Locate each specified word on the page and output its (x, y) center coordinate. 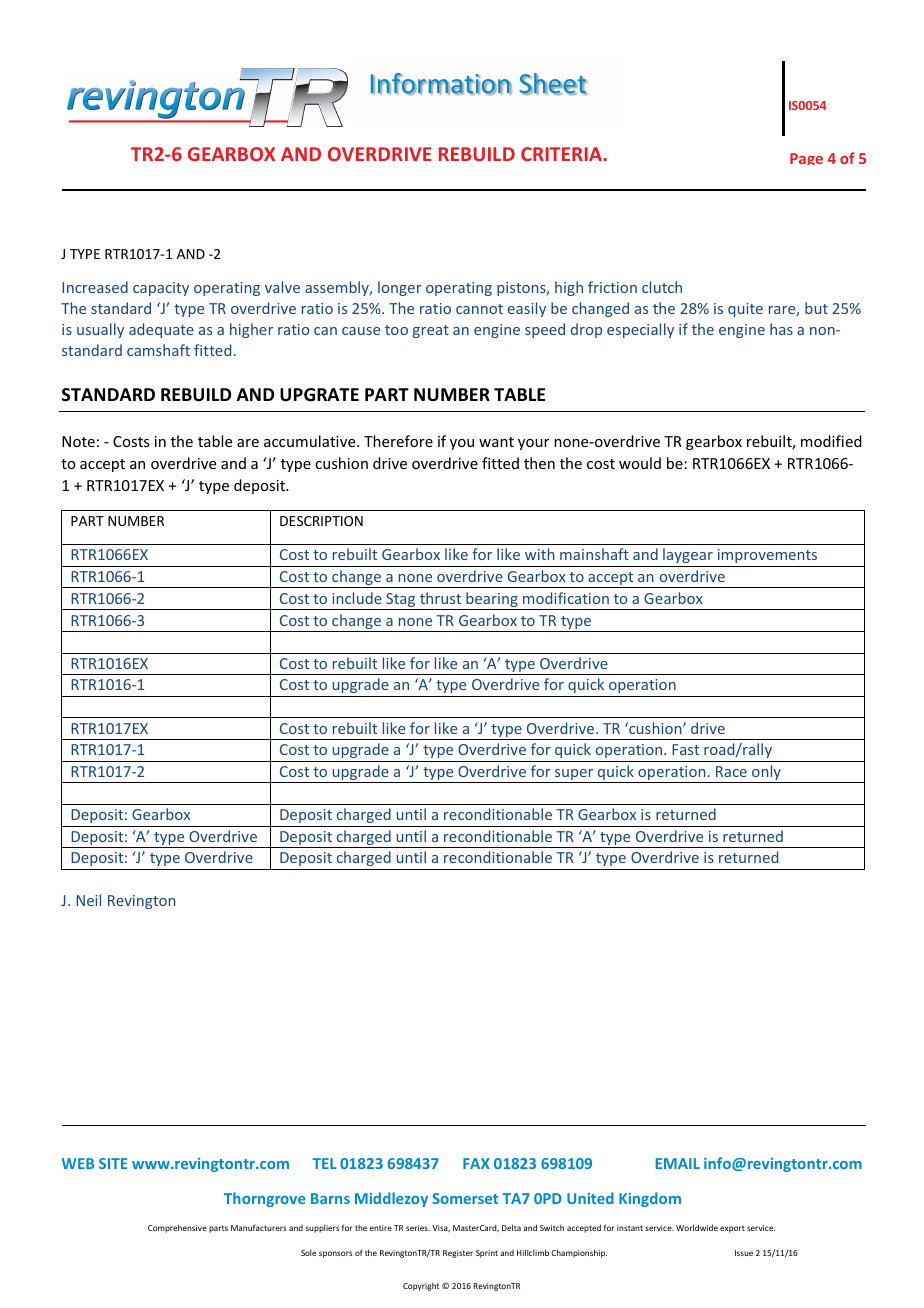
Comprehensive (177, 1228)
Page (806, 159)
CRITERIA (562, 154)
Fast (685, 749)
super (574, 776)
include (357, 598)
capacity (161, 289)
